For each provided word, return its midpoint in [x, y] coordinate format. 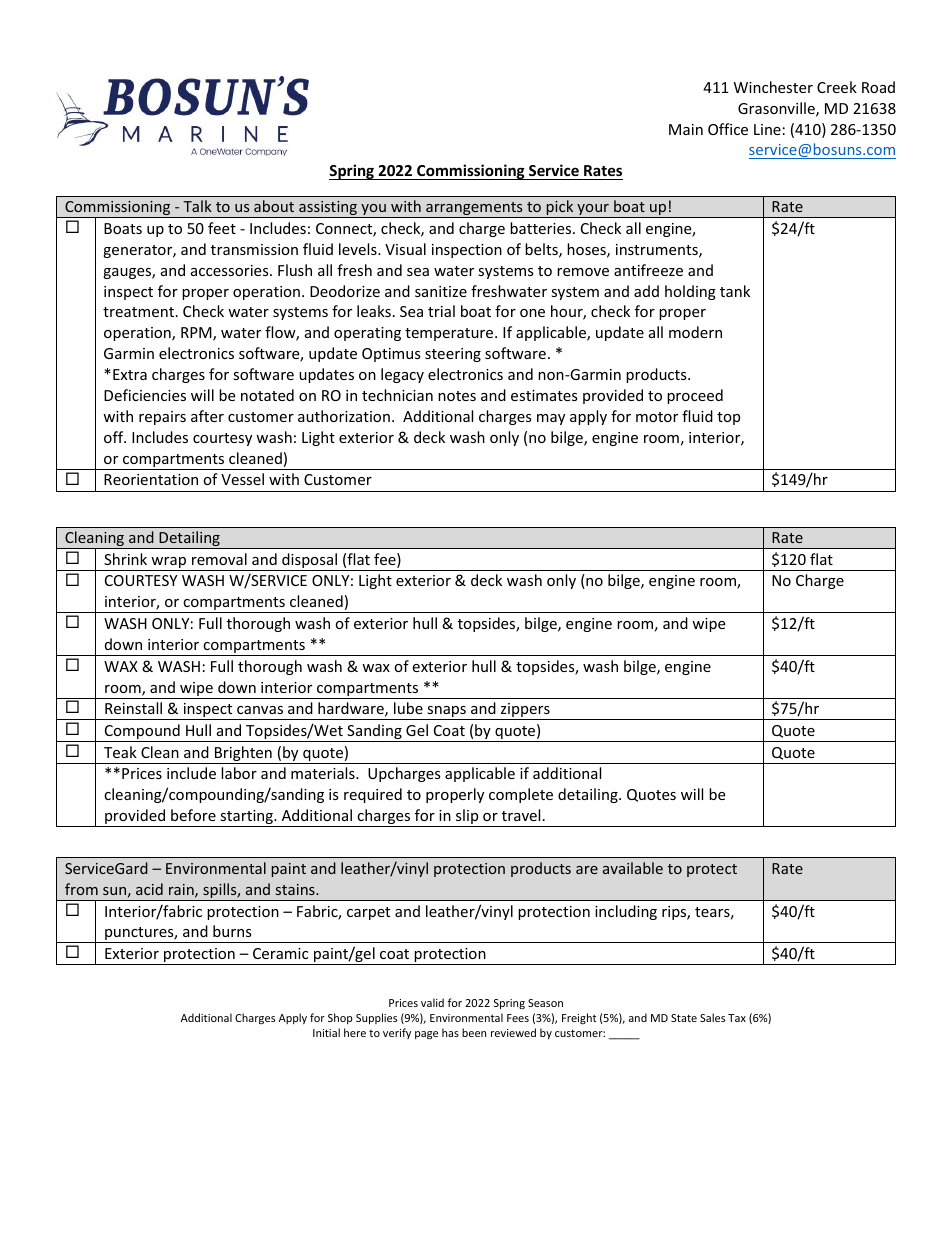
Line [767, 129]
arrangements [474, 210]
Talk [197, 206]
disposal [309, 562]
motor [657, 417]
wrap [169, 564]
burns [232, 931]
